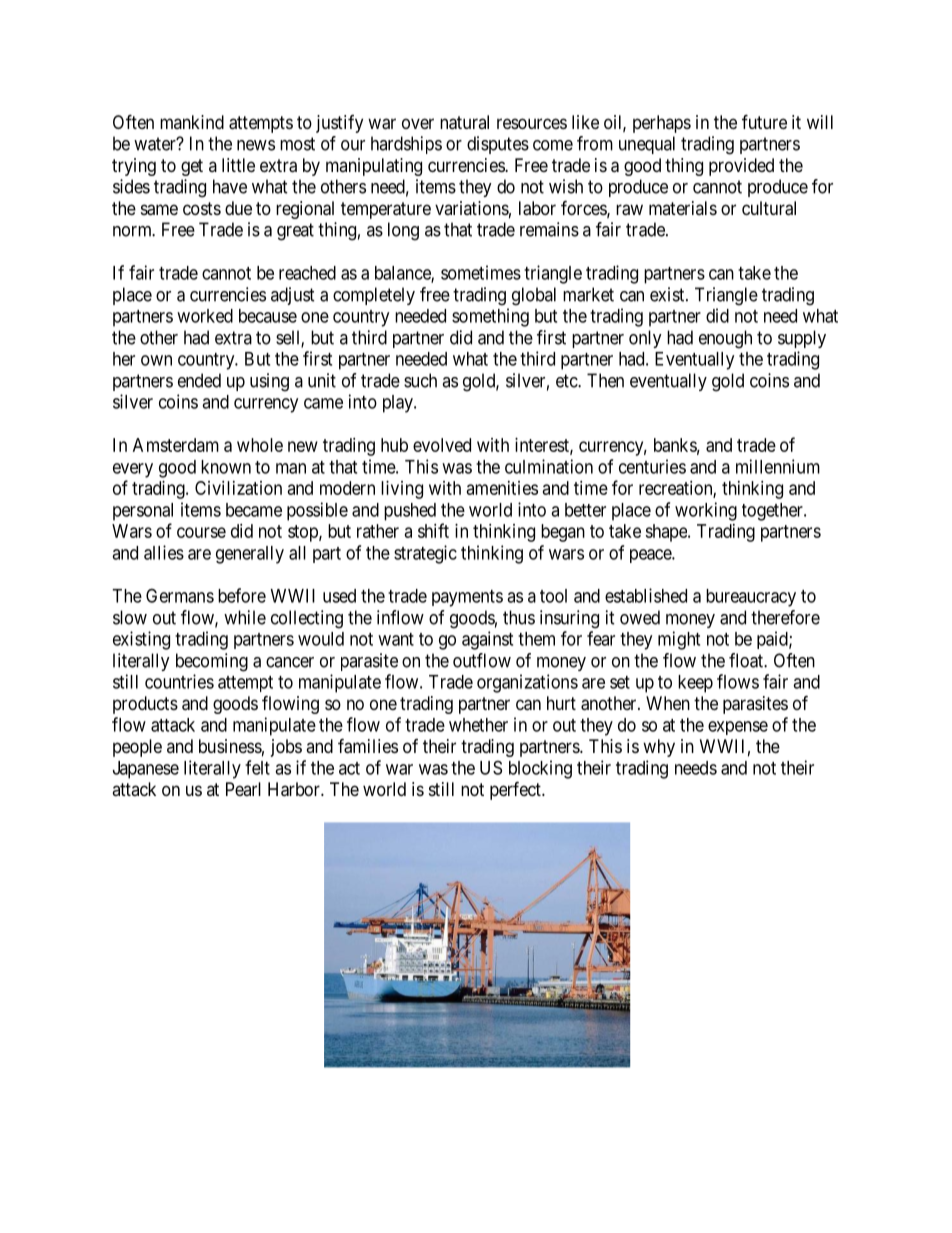 Image resolution: width=952 pixels, height=1233 pixels. What do you see at coordinates (498, 145) in the page?
I see `disputes` at bounding box center [498, 145].
